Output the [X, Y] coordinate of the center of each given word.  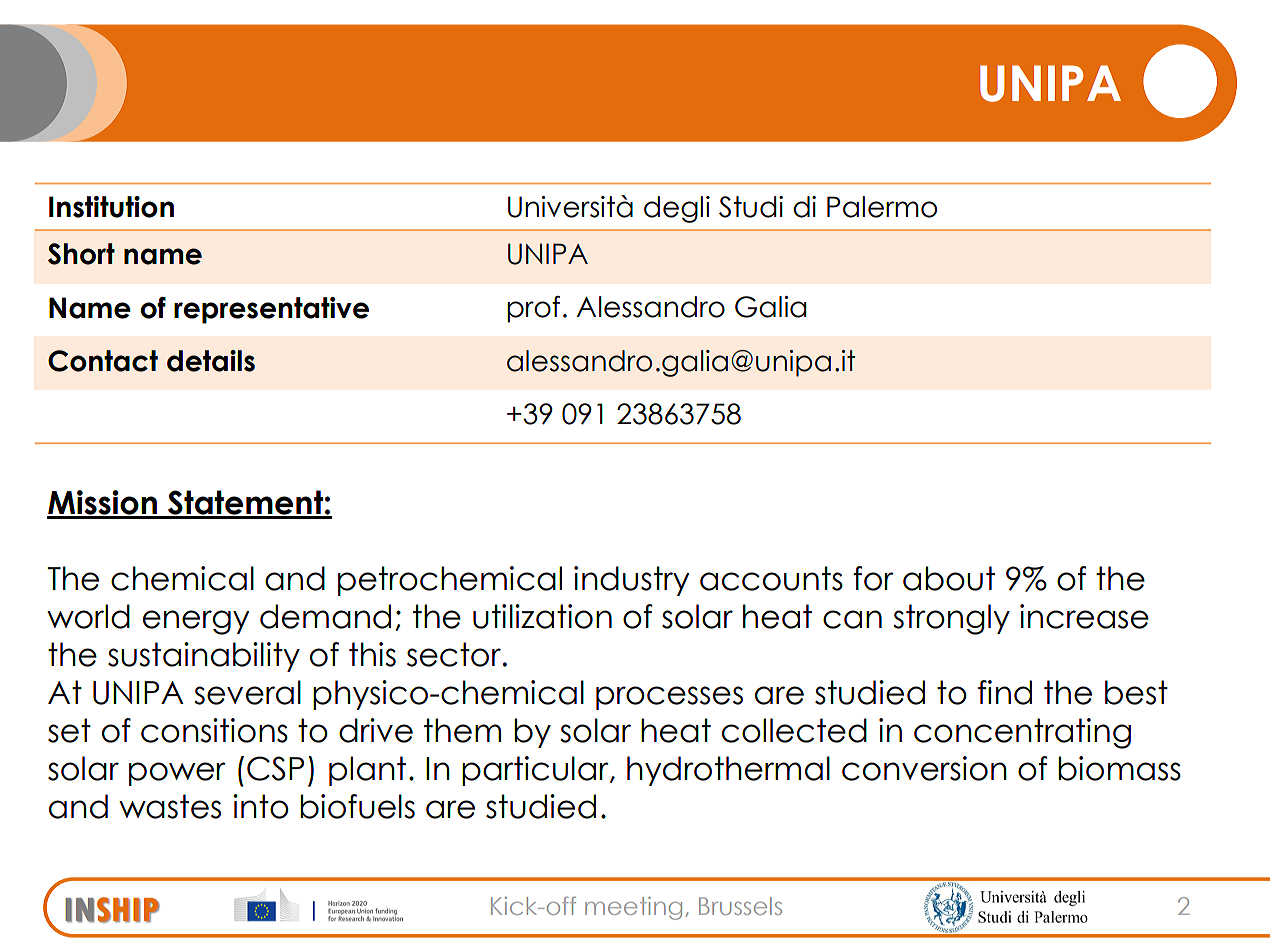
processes [669, 698]
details [211, 361]
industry [632, 581]
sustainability [204, 657]
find [1005, 692]
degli [677, 209]
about [949, 578]
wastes [170, 806]
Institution [111, 207]
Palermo [882, 207]
